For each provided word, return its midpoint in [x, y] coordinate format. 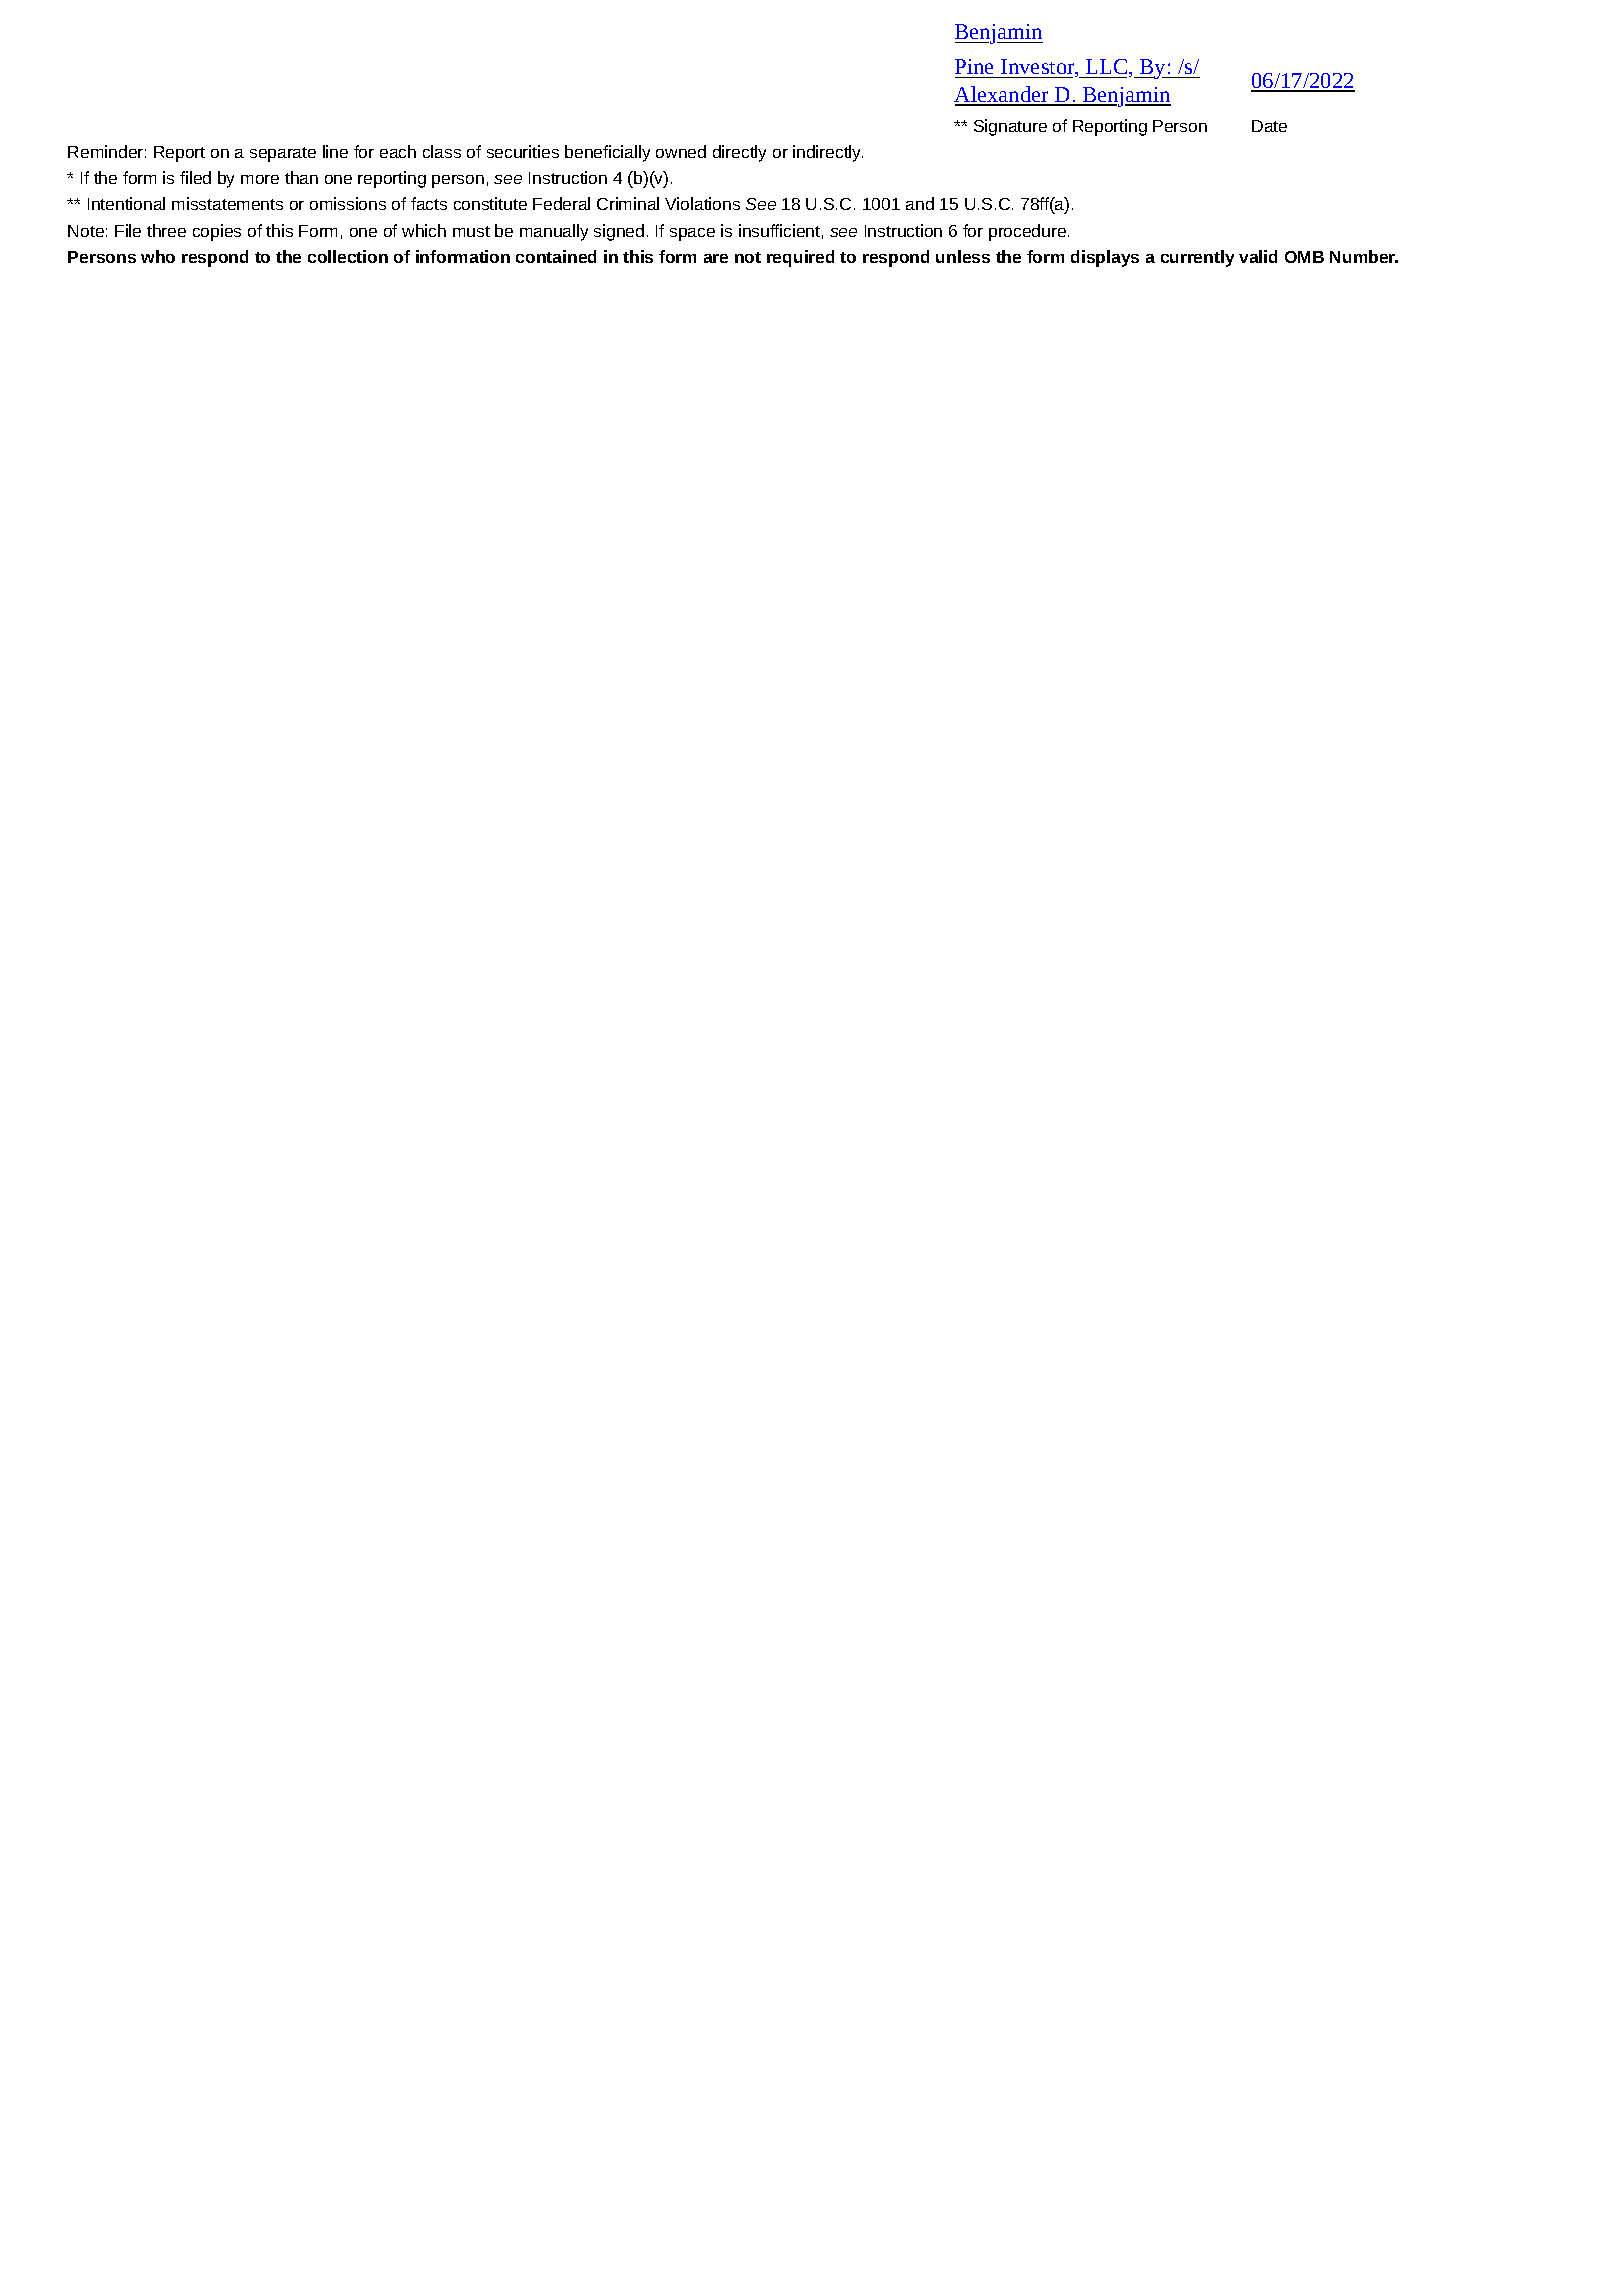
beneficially [607, 153]
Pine [974, 66]
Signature [1010, 127]
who [158, 256]
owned [681, 151]
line [335, 151]
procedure [1027, 232]
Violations [702, 203]
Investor [1039, 68]
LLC [1108, 68]
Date [1269, 126]
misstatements [227, 203]
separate [283, 154]
